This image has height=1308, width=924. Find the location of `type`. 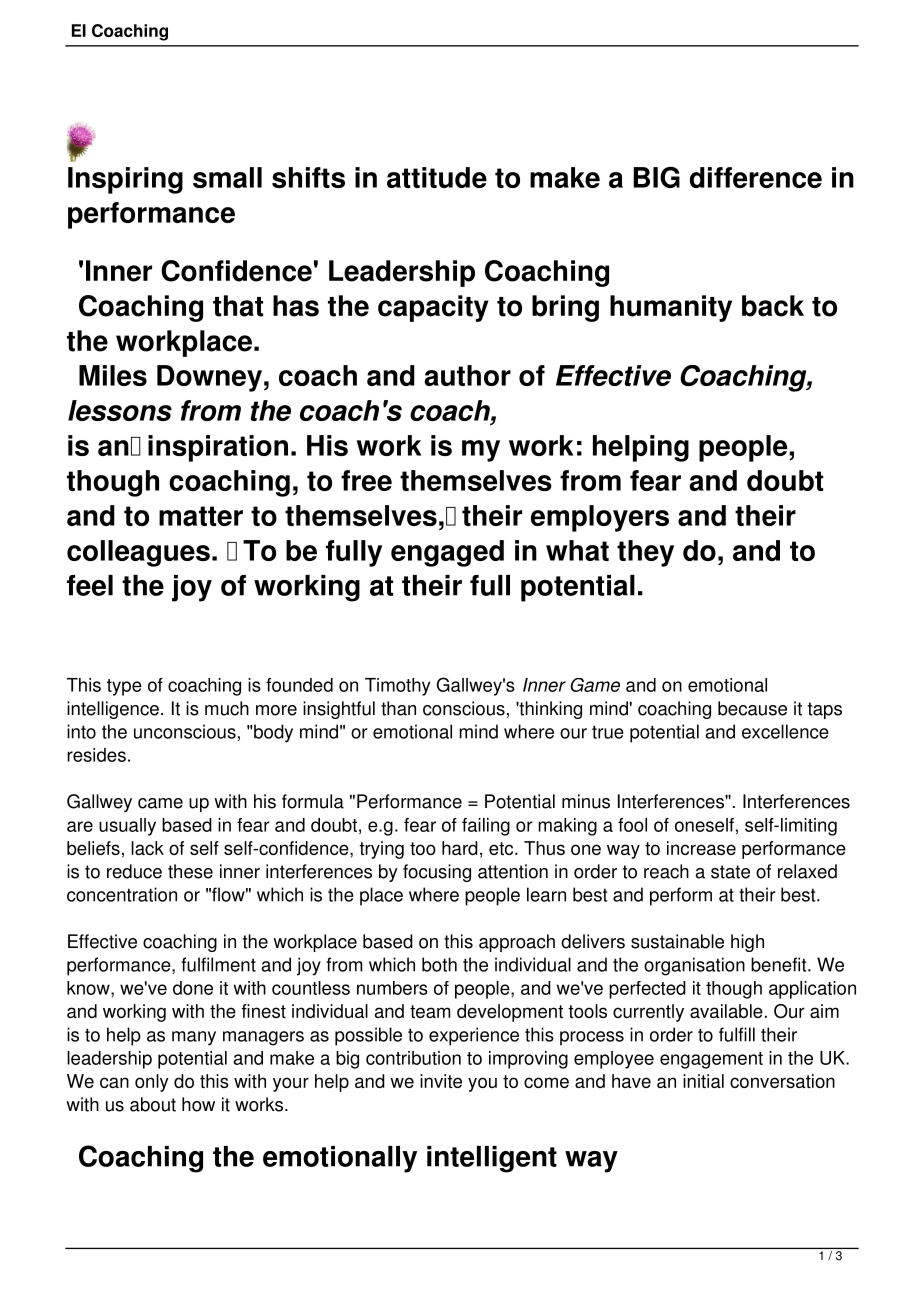

type is located at coordinates (124, 687).
